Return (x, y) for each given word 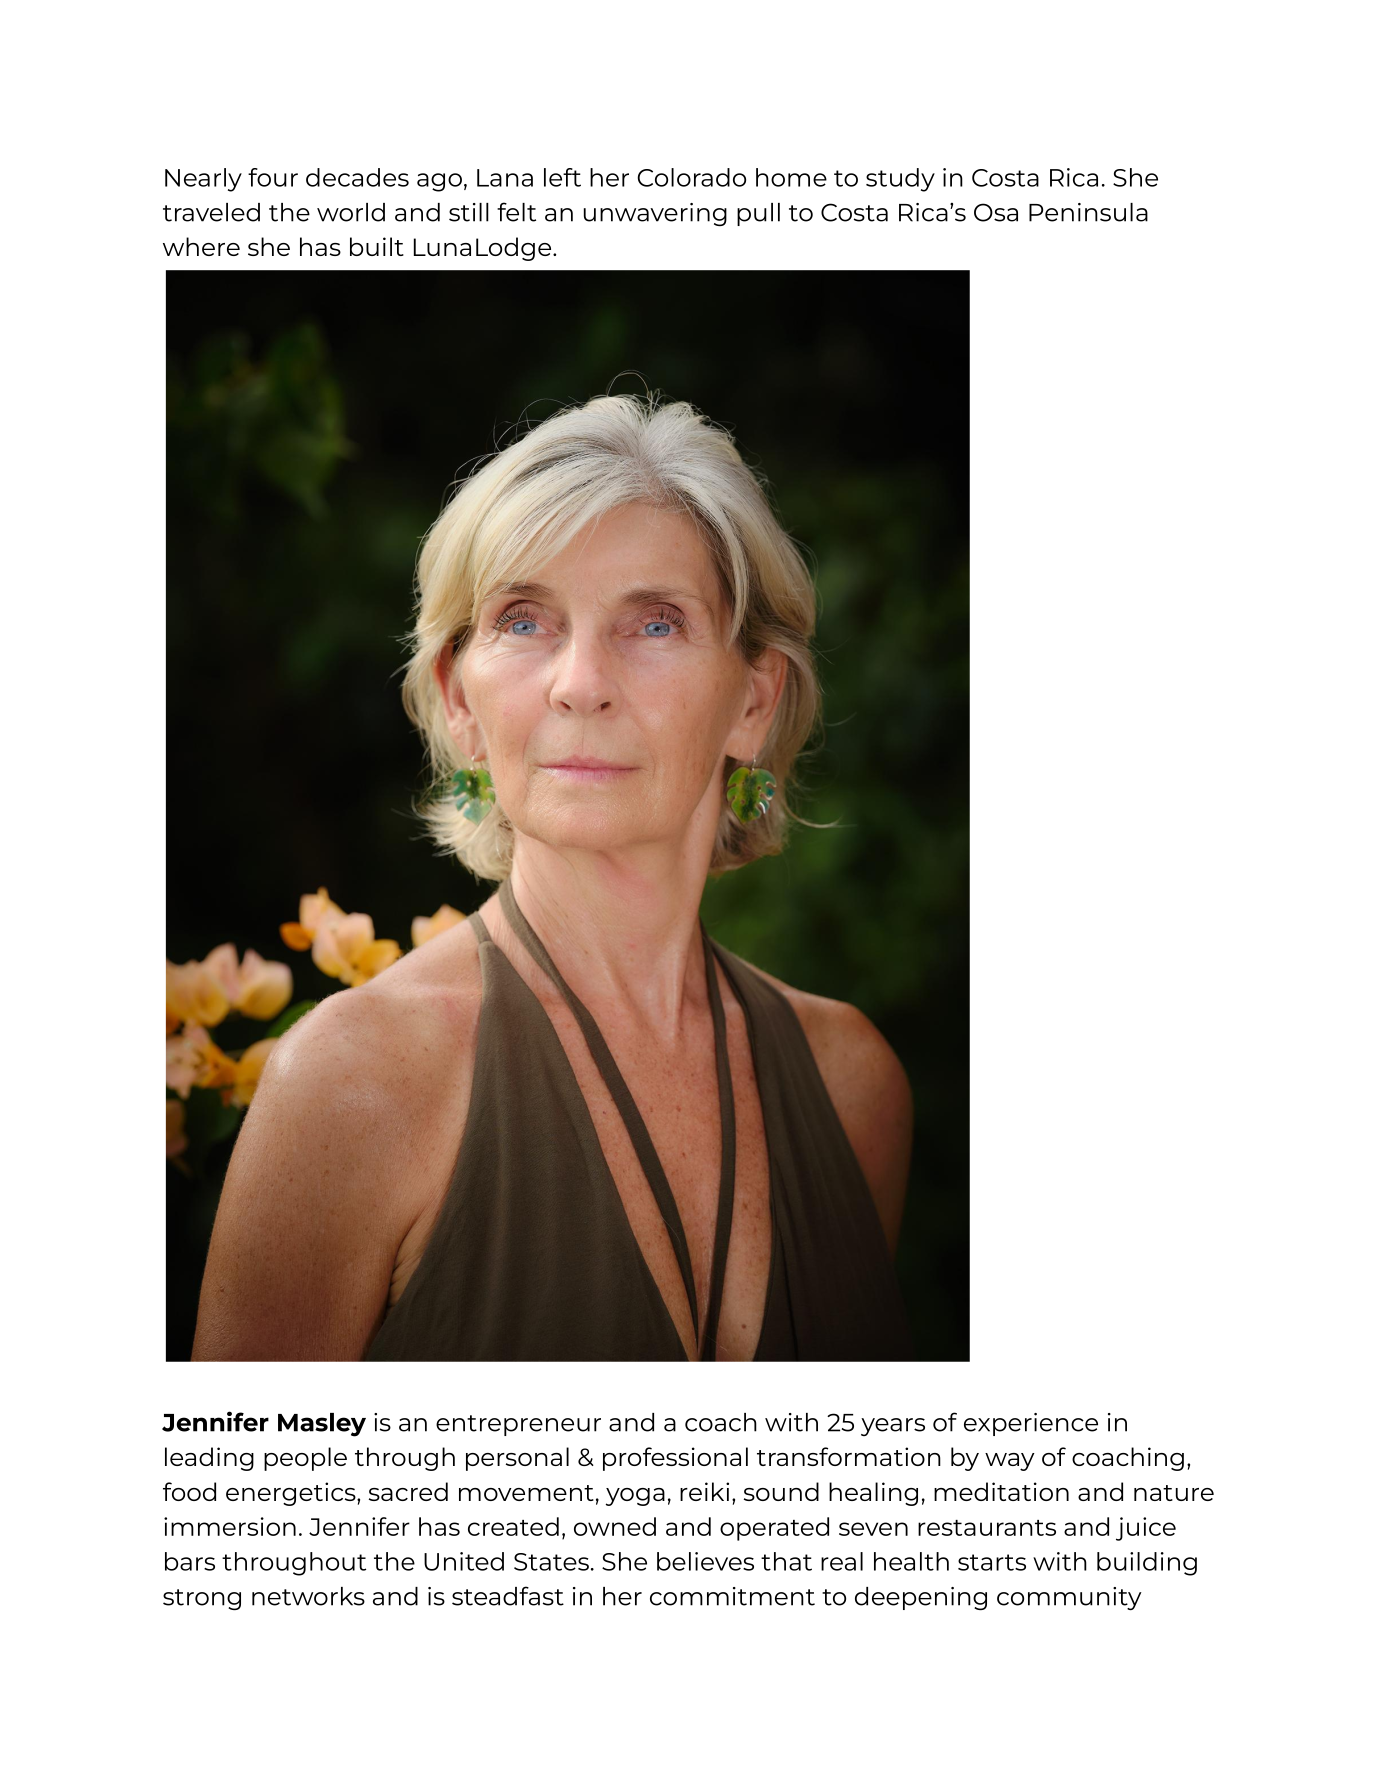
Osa (996, 212)
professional (675, 1459)
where (201, 246)
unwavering (655, 214)
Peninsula (1088, 212)
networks (308, 1596)
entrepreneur (518, 1425)
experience (1031, 1424)
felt (516, 212)
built (377, 246)
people (305, 1459)
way (1010, 1462)
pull (758, 214)
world (351, 212)
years (893, 1427)
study (900, 180)
